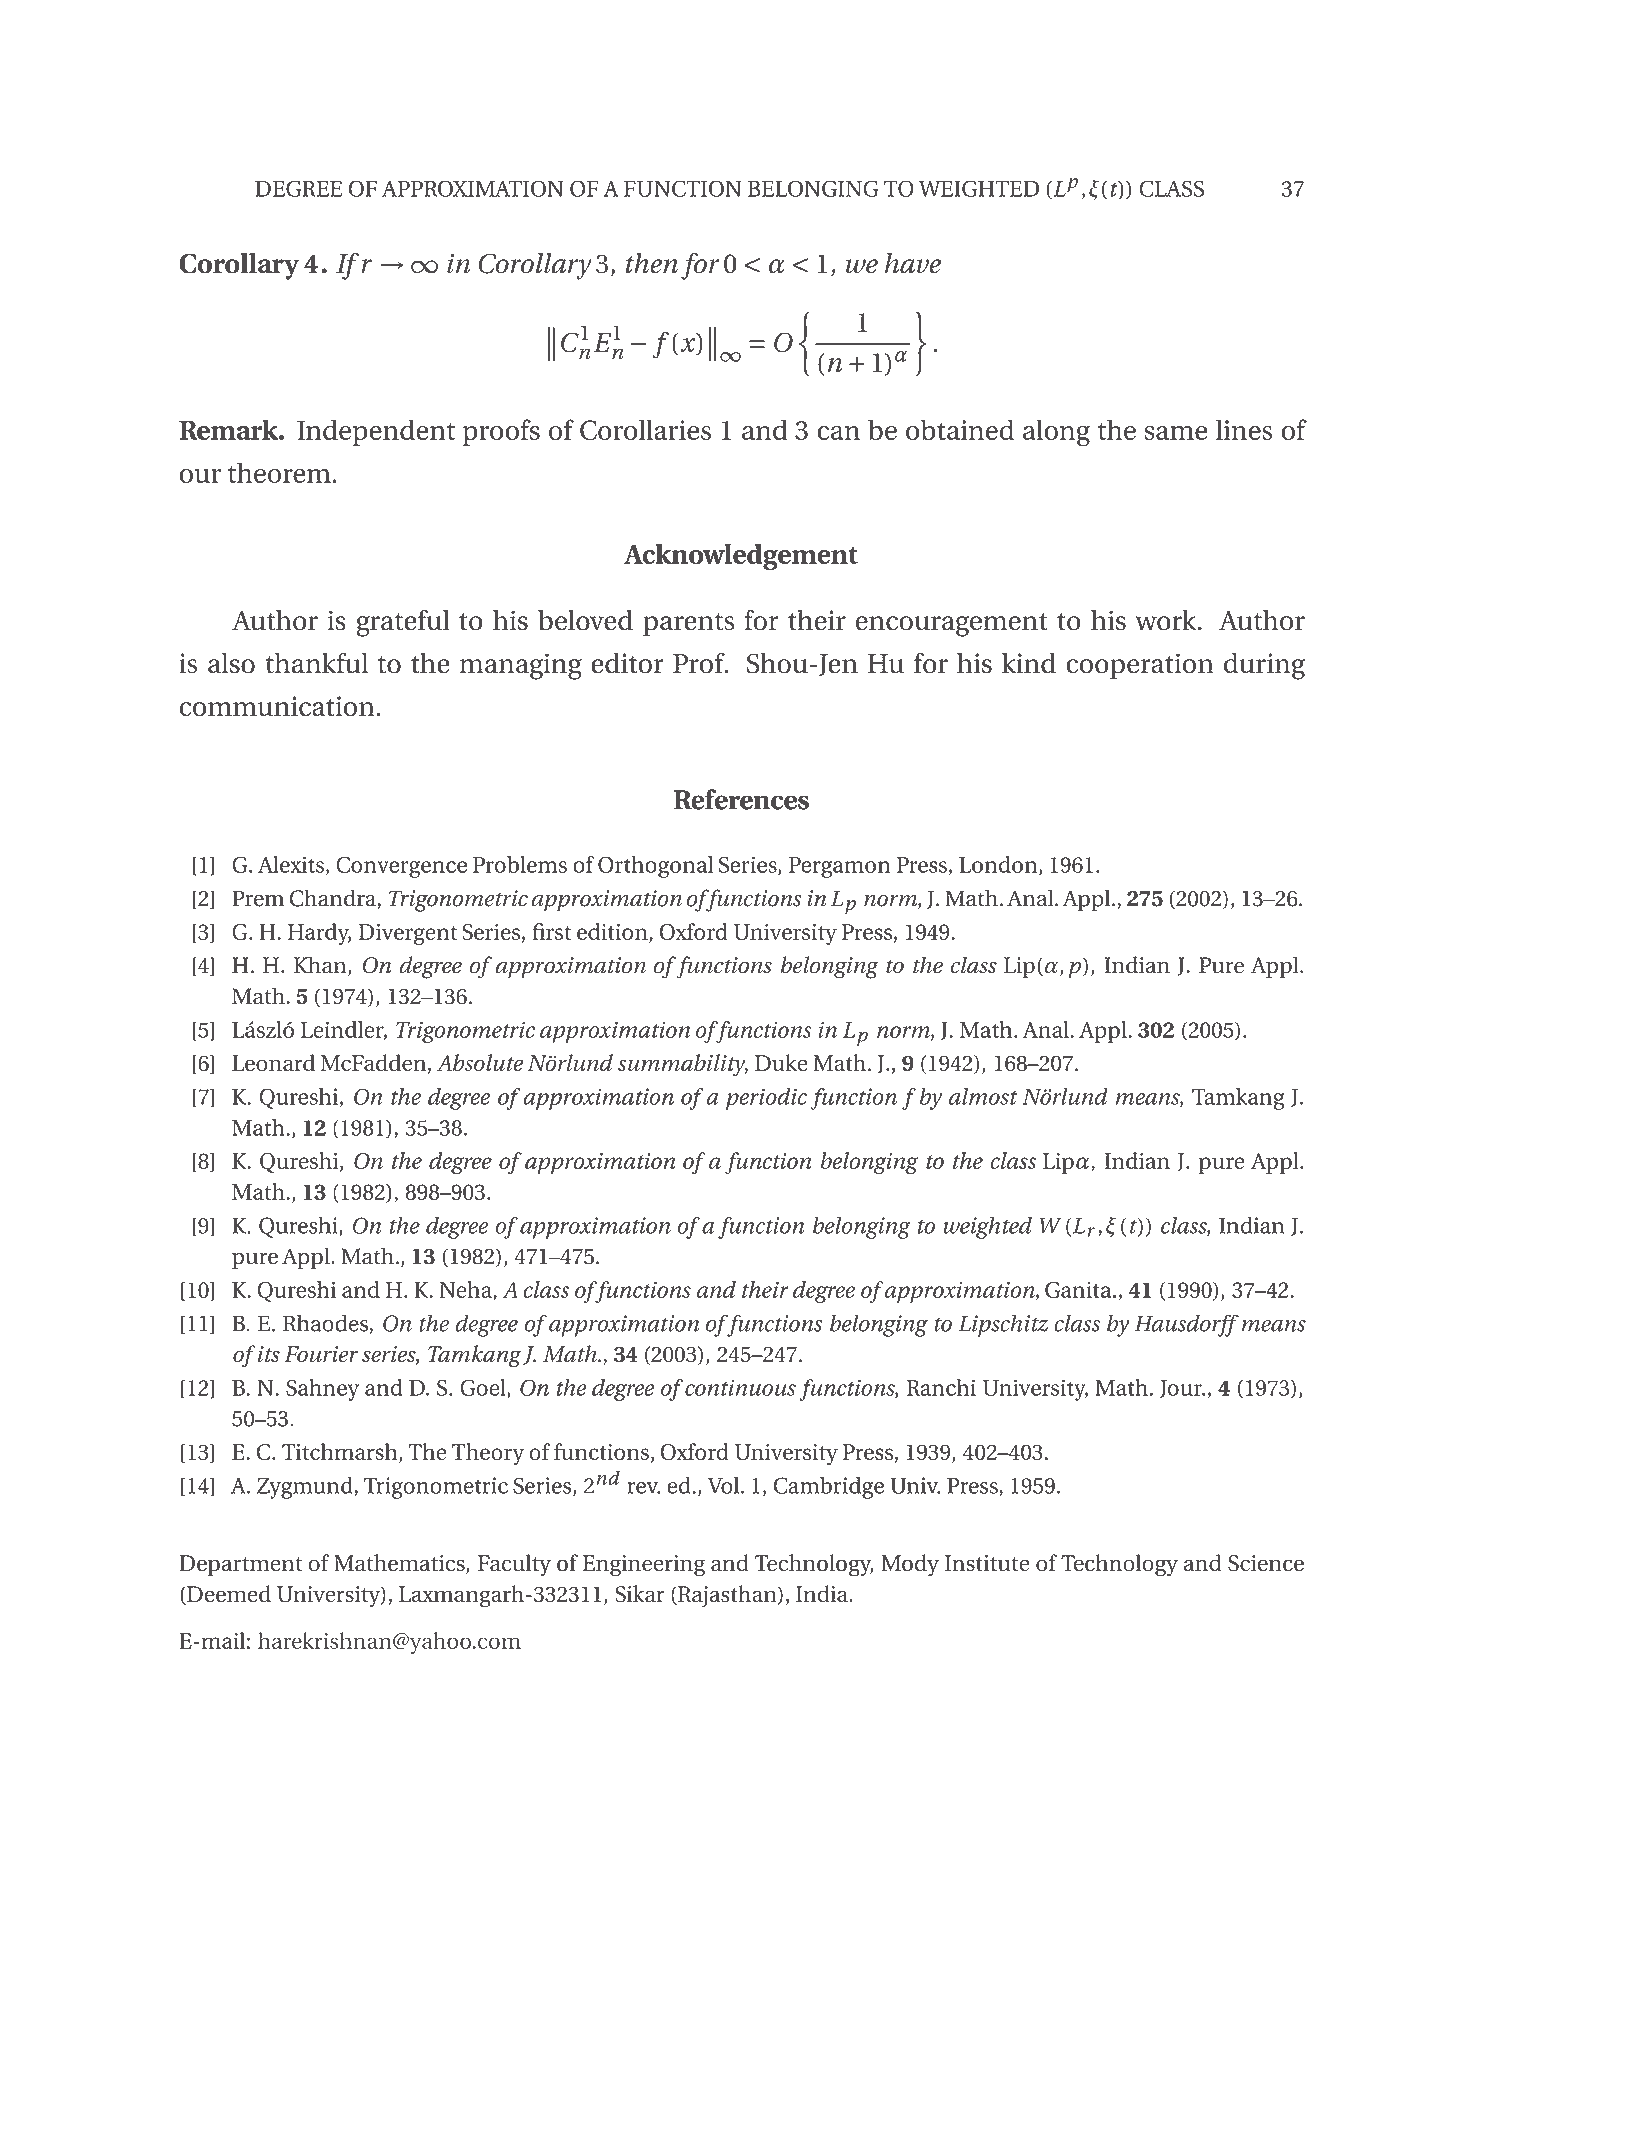 The image size is (1647, 2132). I want to click on Department, so click(240, 1565).
